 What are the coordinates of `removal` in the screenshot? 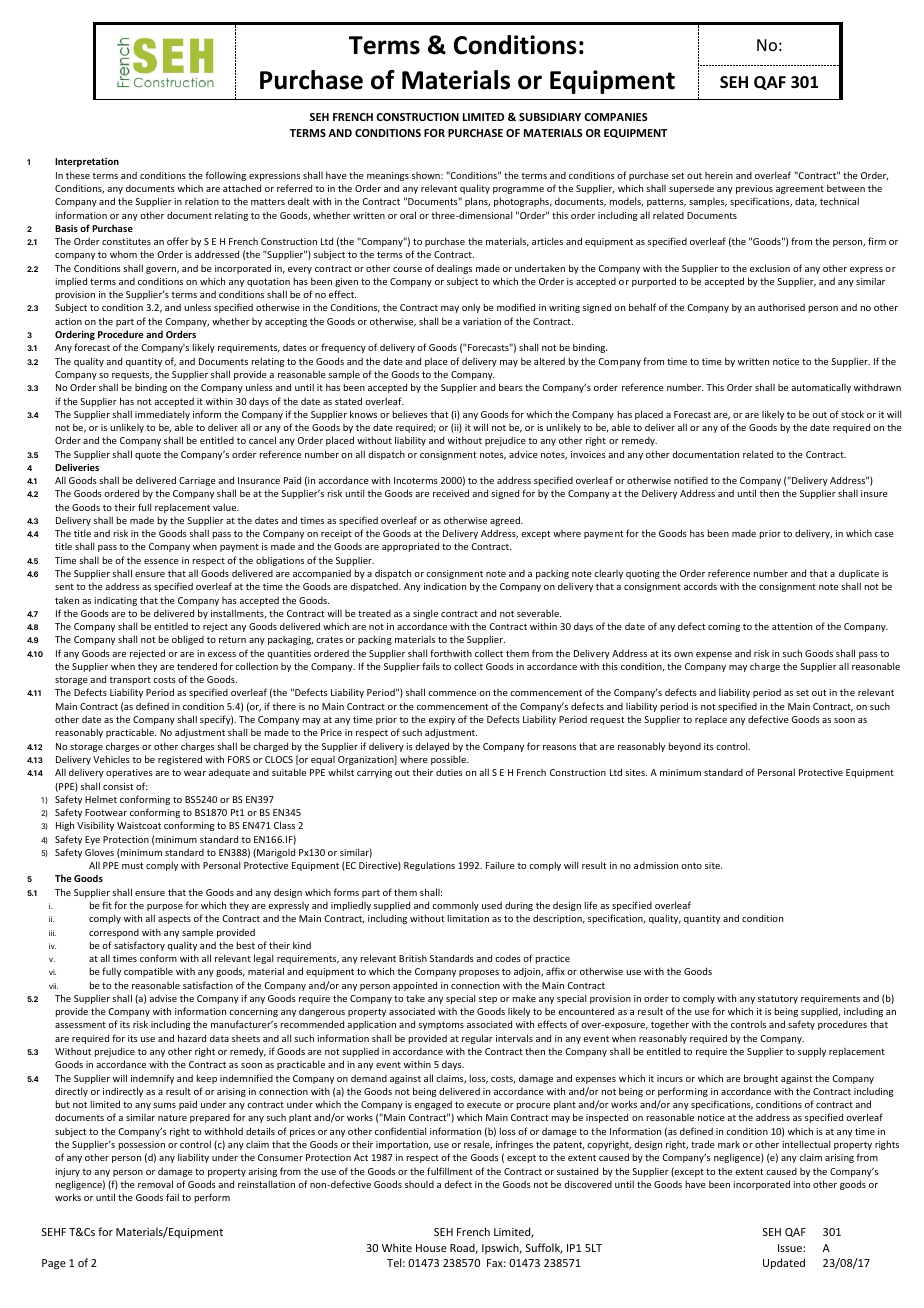 It's located at (155, 1184).
